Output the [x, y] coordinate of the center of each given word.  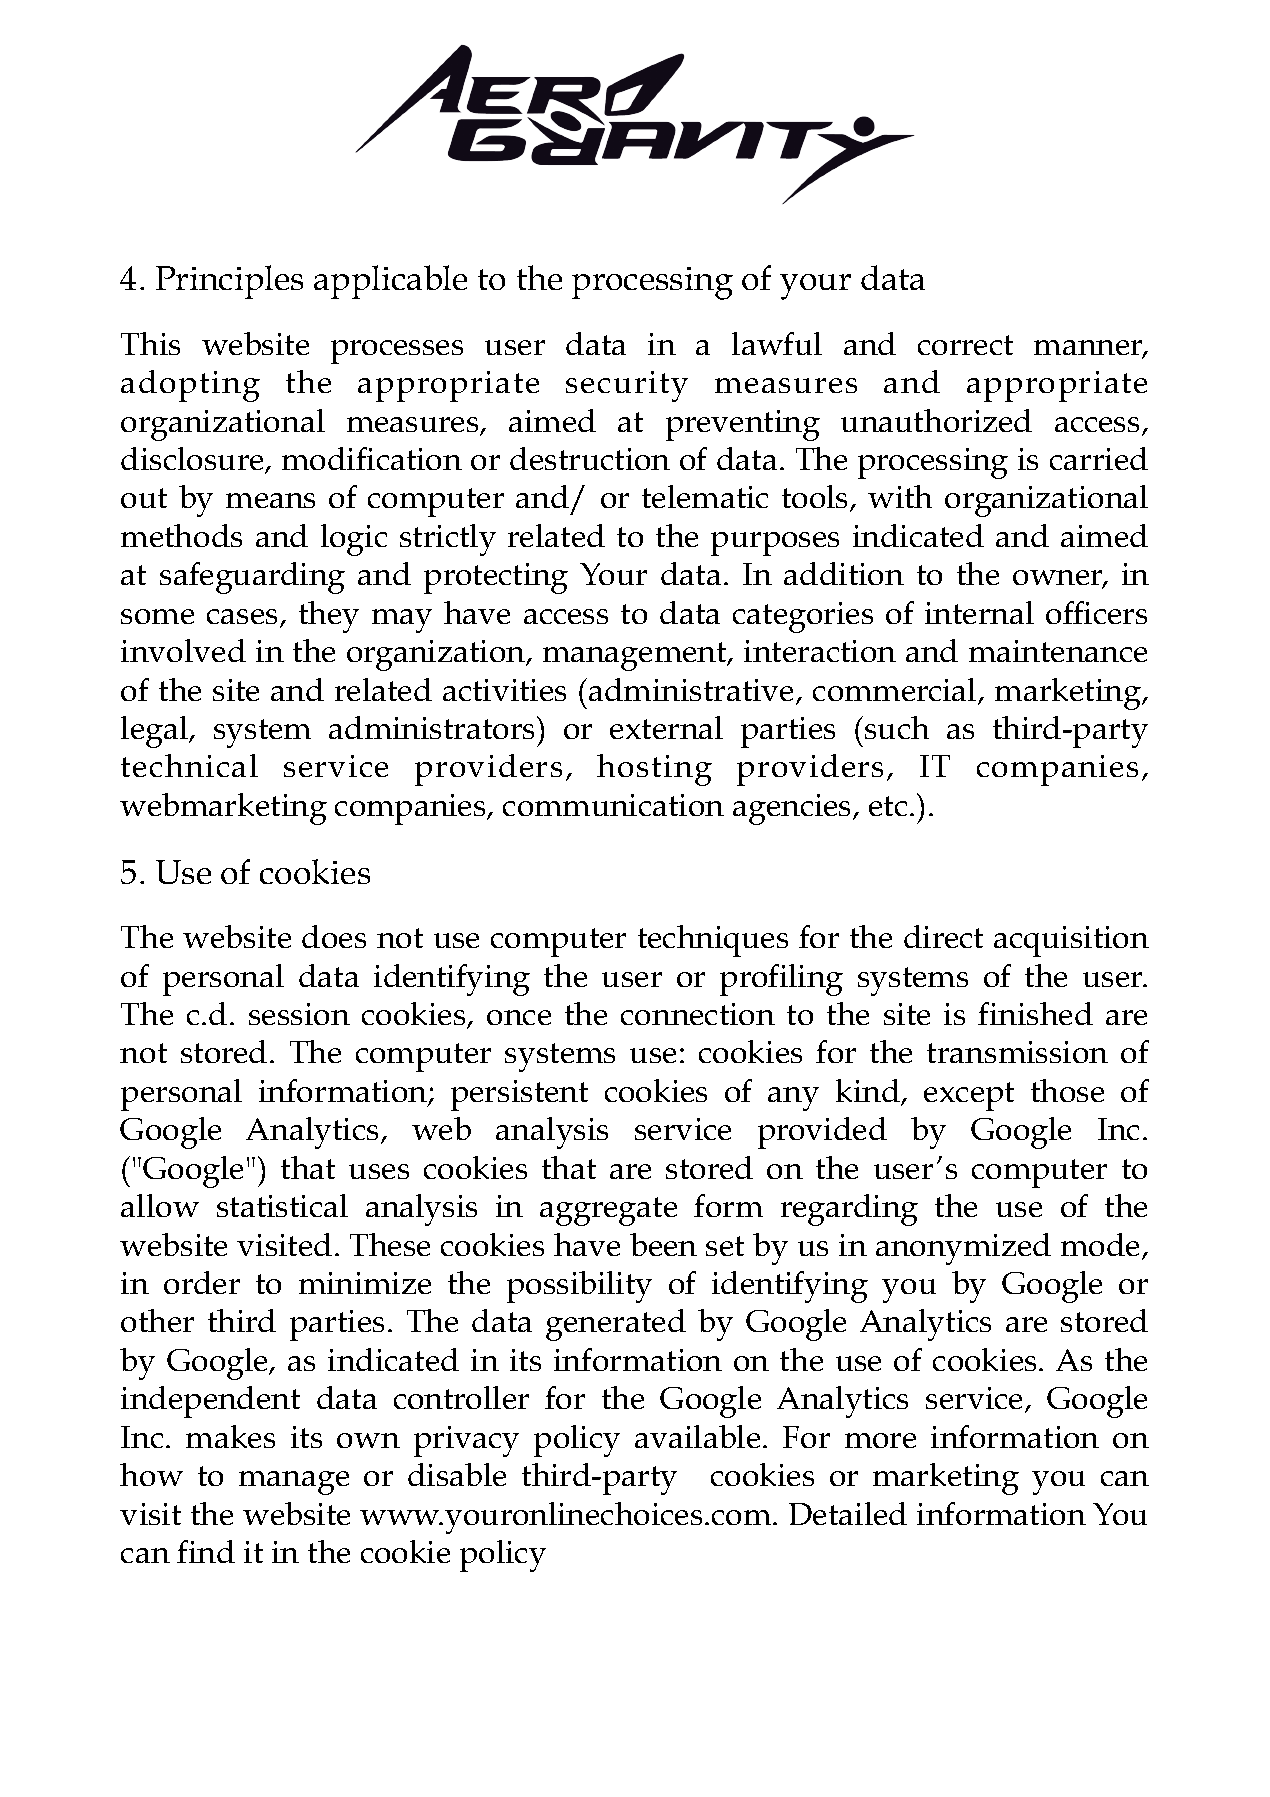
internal [979, 612]
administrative [693, 691]
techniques [713, 941]
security [627, 386]
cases [244, 618]
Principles [229, 282]
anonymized [963, 1249]
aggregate [608, 1211]
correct [965, 345]
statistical [282, 1205]
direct [943, 936]
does [334, 936]
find [206, 1551]
